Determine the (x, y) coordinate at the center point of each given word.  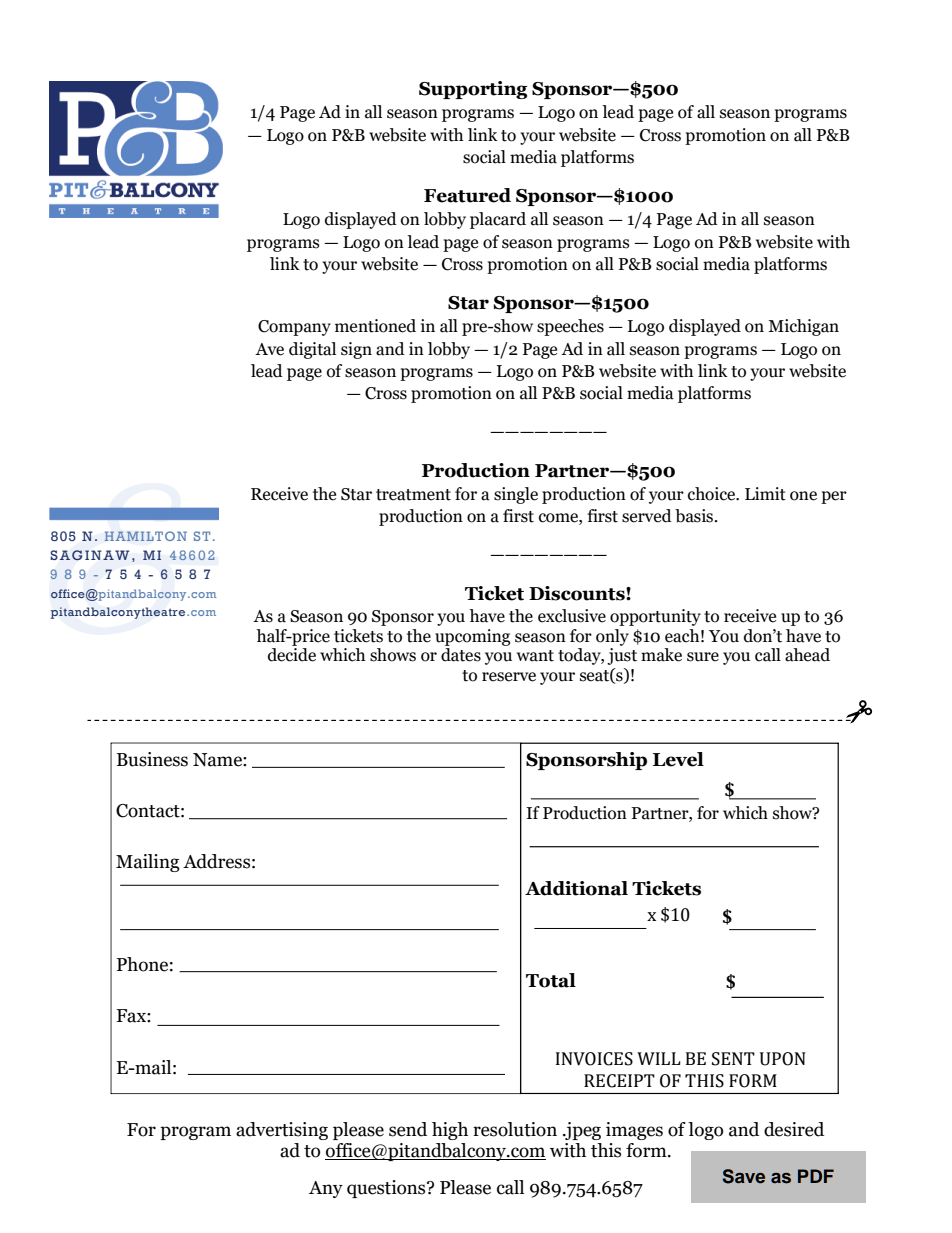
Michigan (803, 327)
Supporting (473, 90)
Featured (467, 195)
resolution (515, 1129)
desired (794, 1129)
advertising (282, 1131)
